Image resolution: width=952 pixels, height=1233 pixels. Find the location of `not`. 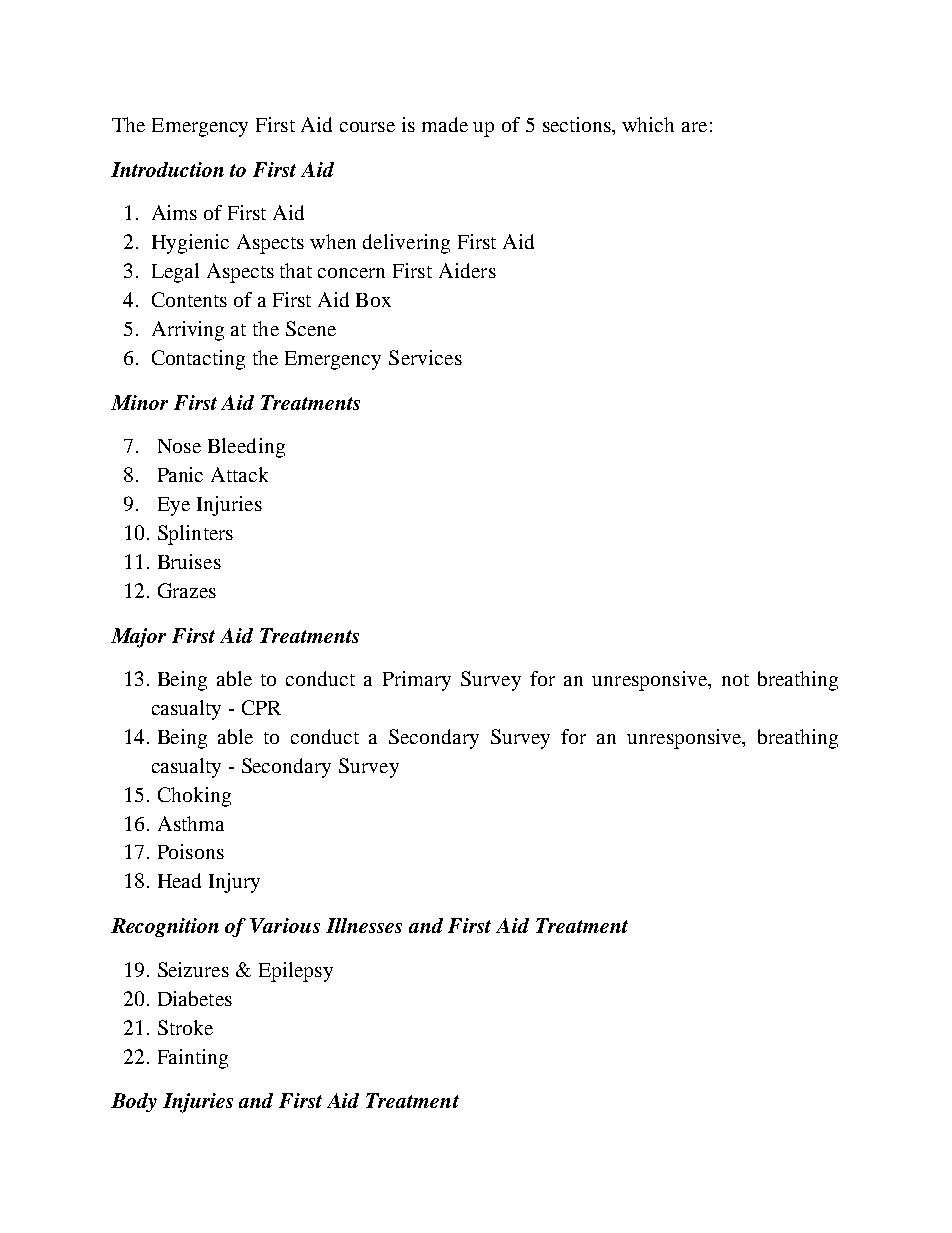

not is located at coordinates (735, 680).
